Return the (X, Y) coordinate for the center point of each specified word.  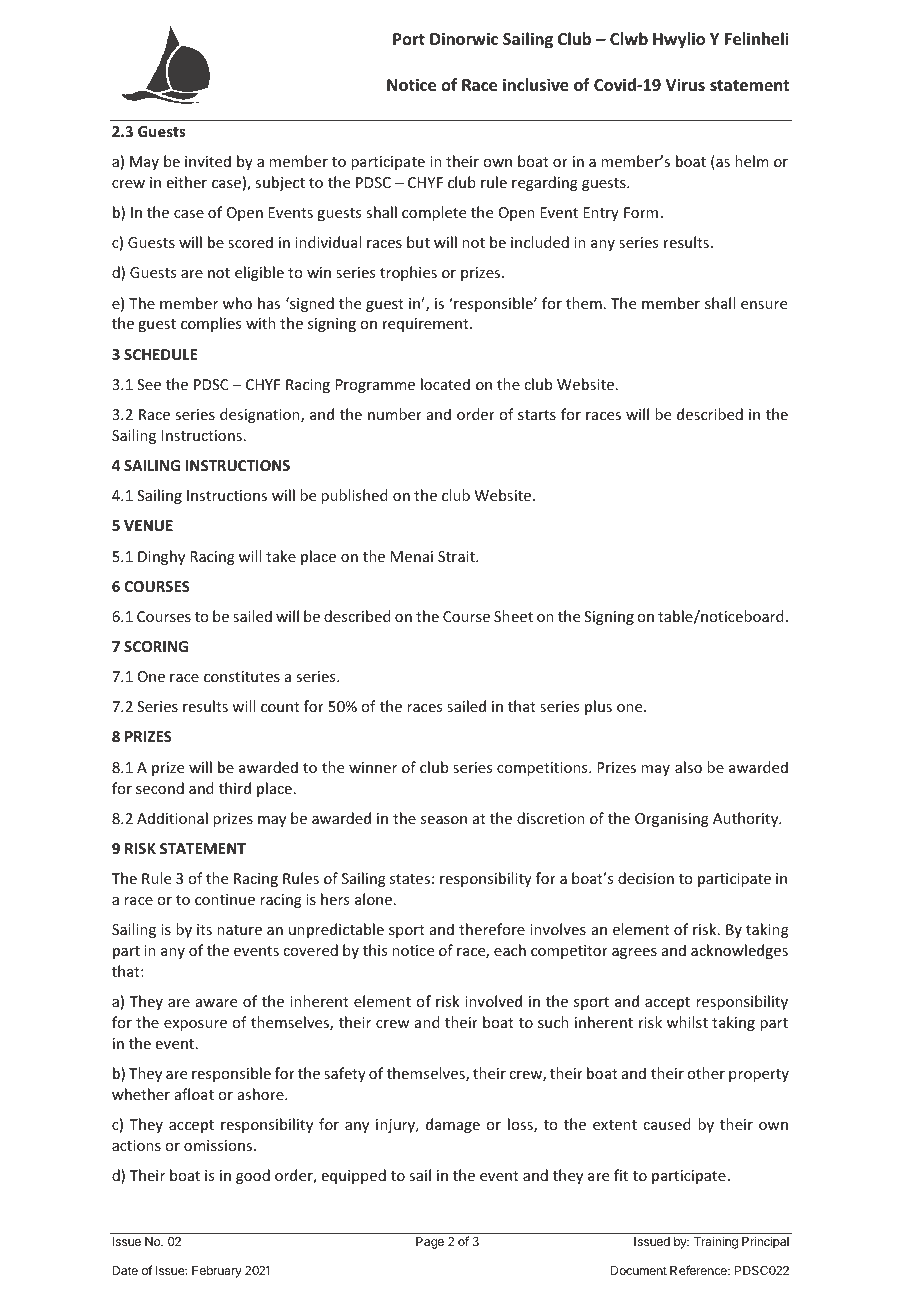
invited (208, 161)
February (217, 1272)
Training (716, 1242)
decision (646, 878)
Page (430, 1243)
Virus (685, 84)
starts (537, 415)
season (444, 820)
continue (225, 899)
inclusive (536, 85)
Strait (457, 556)
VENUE (148, 525)
